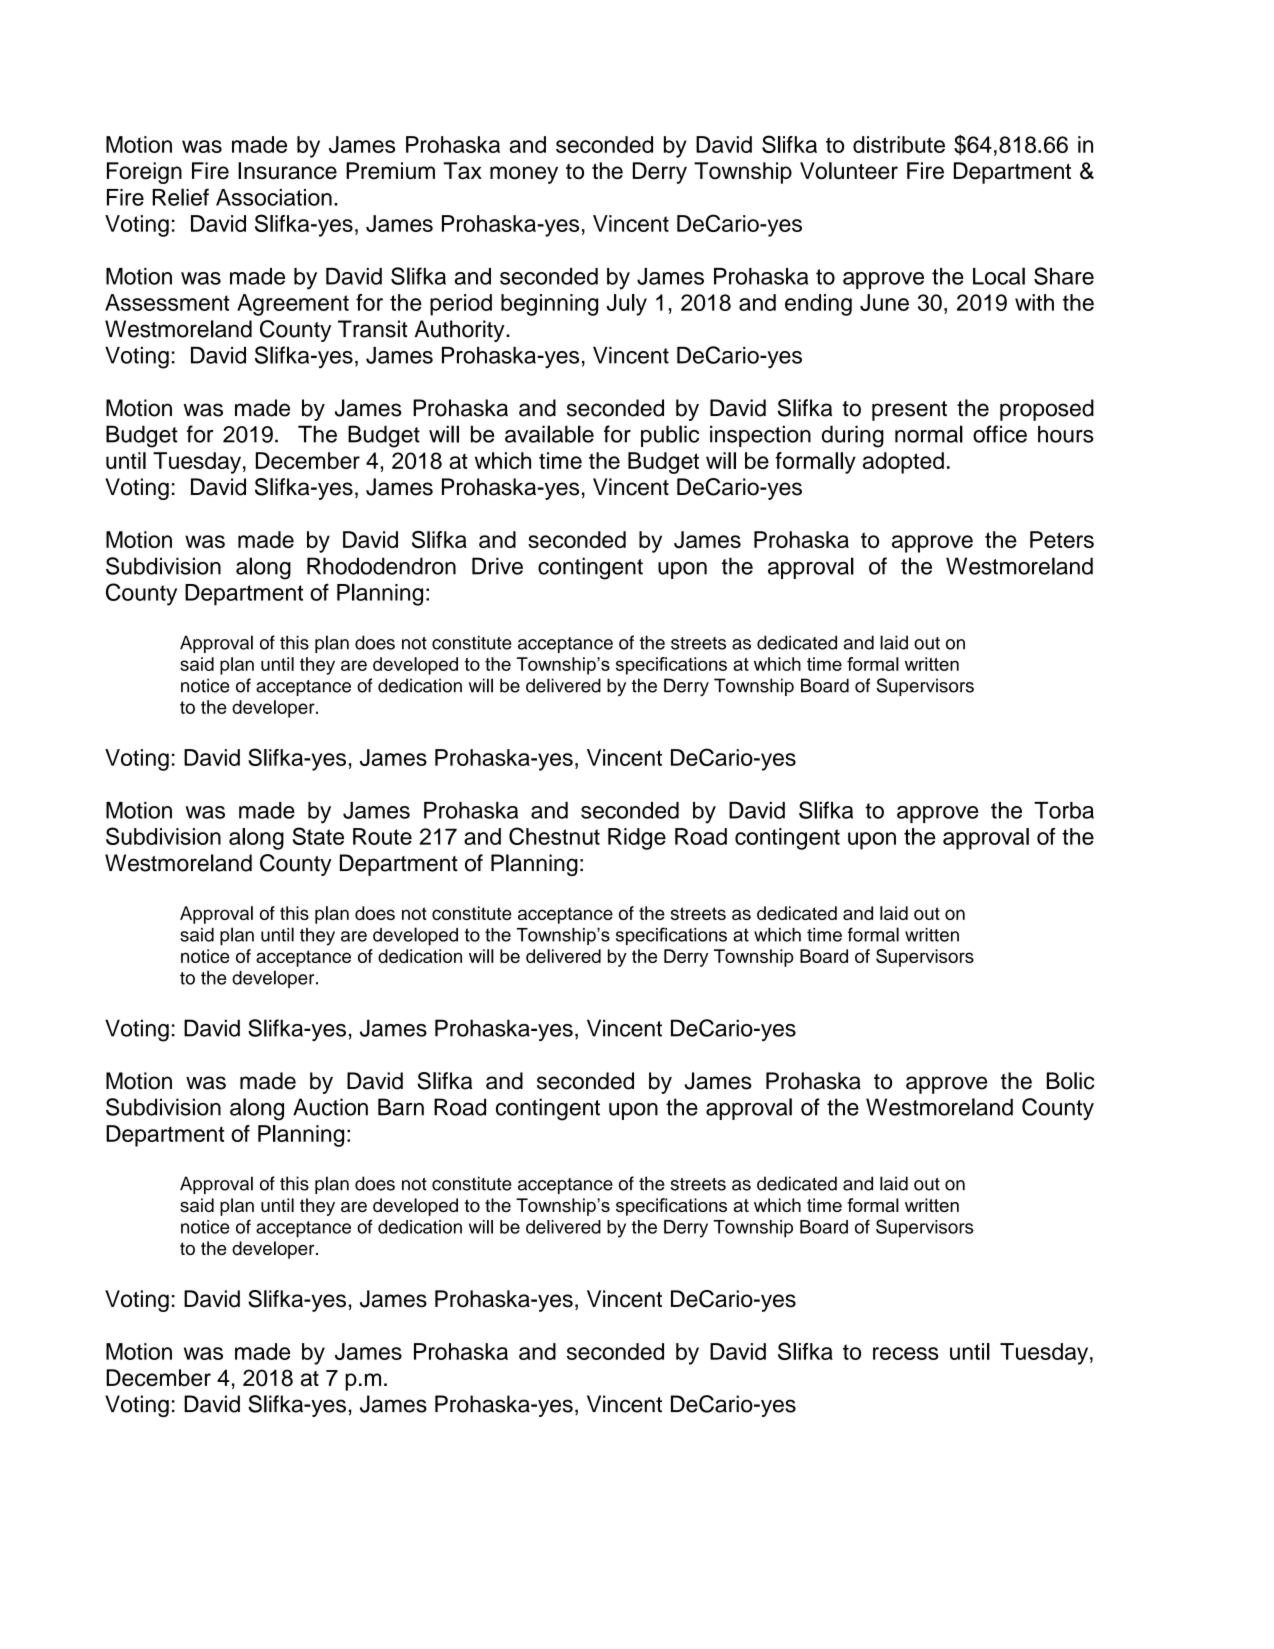 The width and height of the screenshot is (1274, 1649). Describe the element at coordinates (524, 175) in the screenshot. I see `money` at that location.
